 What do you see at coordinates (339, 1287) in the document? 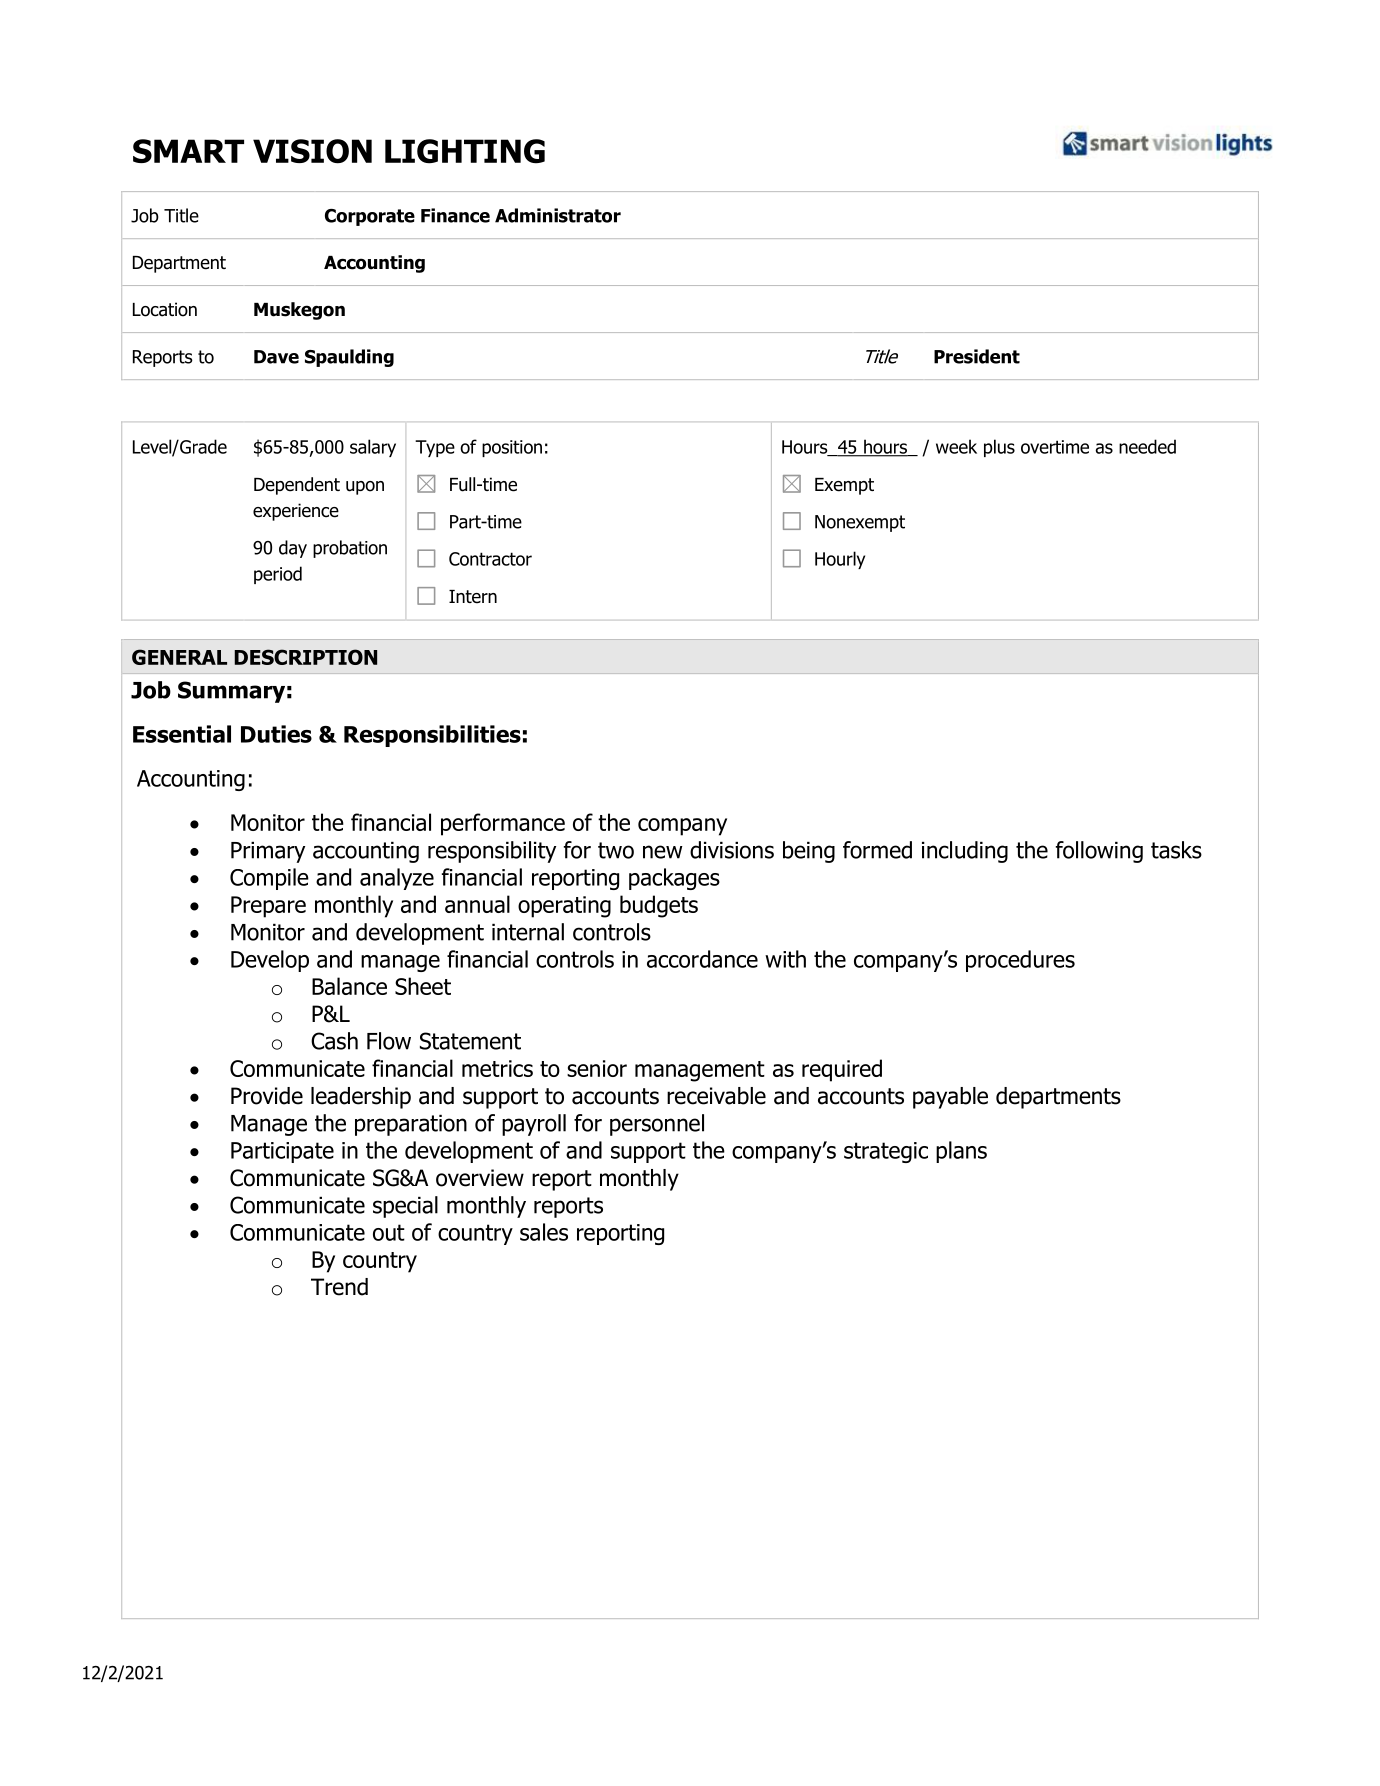
I see `Trend` at bounding box center [339, 1287].
